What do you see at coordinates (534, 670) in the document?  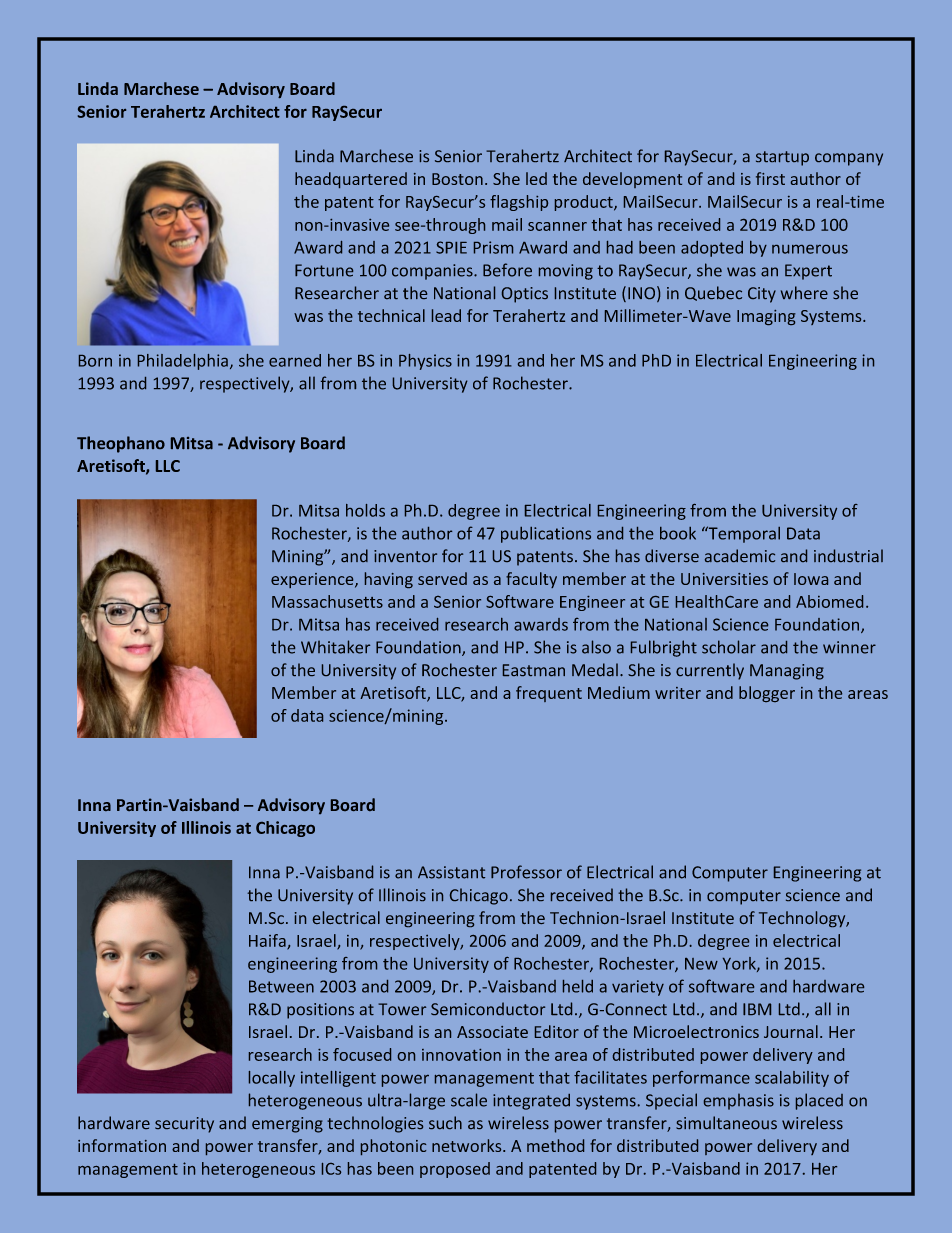 I see `Eastman` at bounding box center [534, 670].
